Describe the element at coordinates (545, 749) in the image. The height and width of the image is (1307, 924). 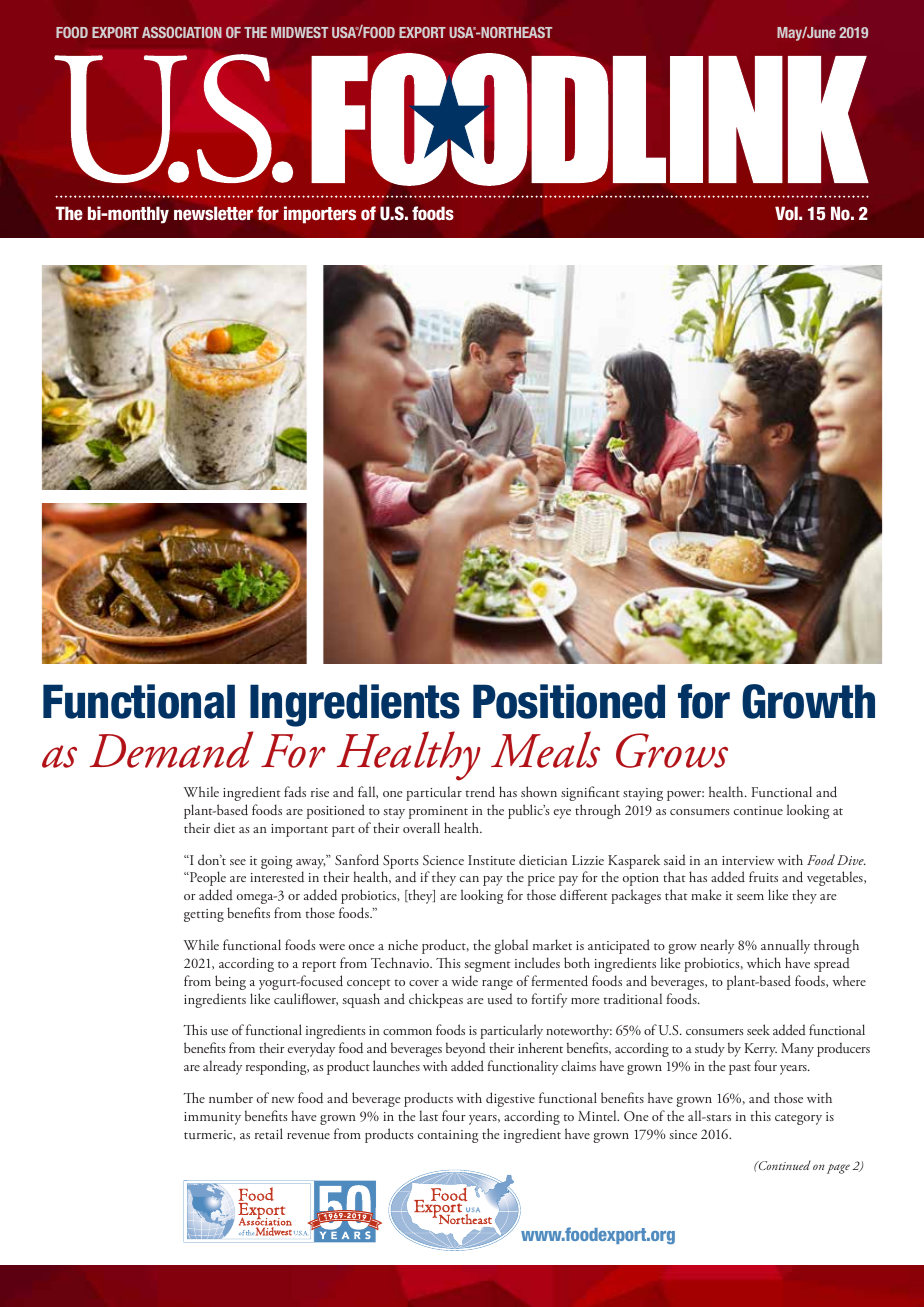
I see `Meals` at that location.
